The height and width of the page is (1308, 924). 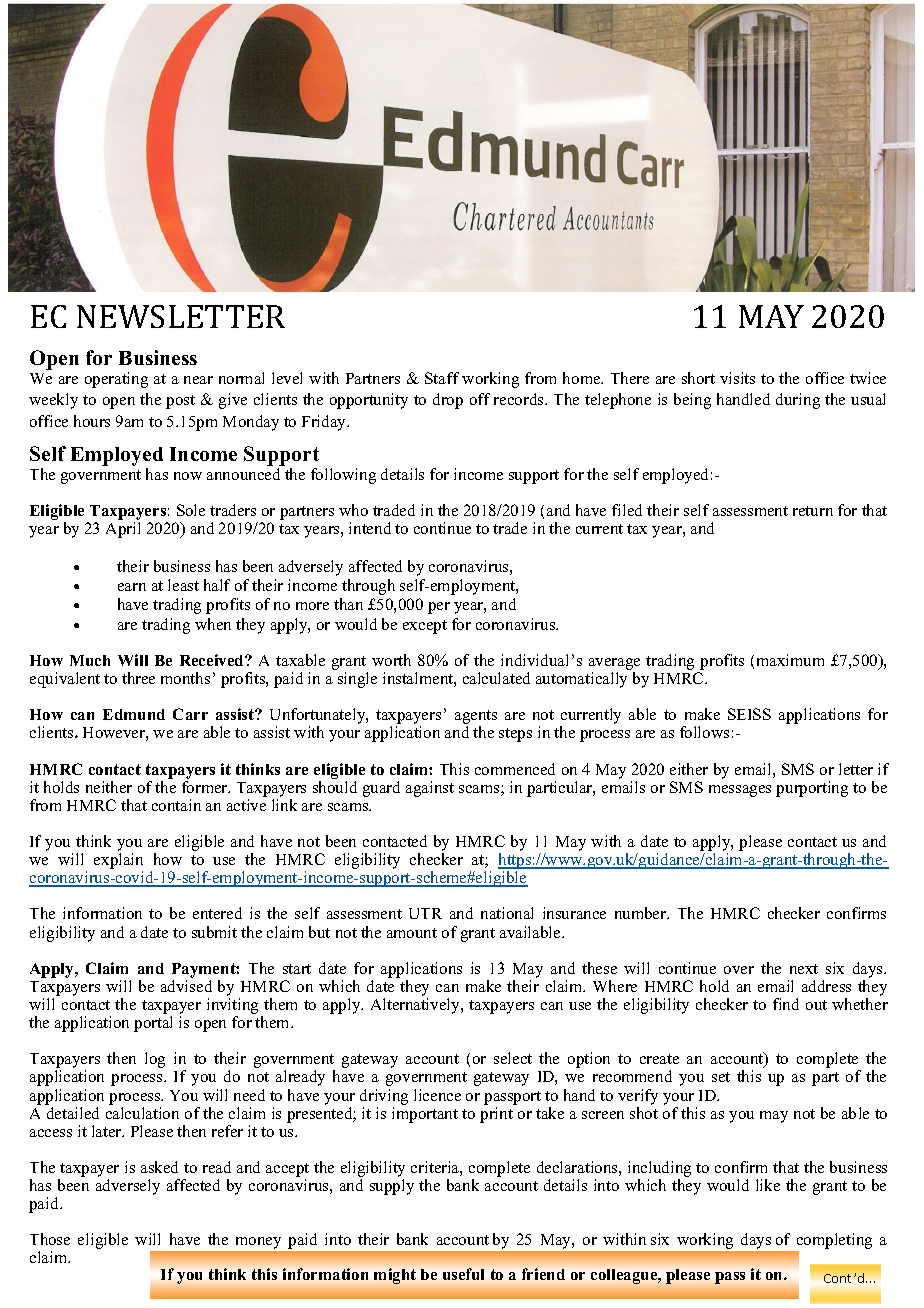 What do you see at coordinates (430, 789) in the page?
I see `against` at bounding box center [430, 789].
